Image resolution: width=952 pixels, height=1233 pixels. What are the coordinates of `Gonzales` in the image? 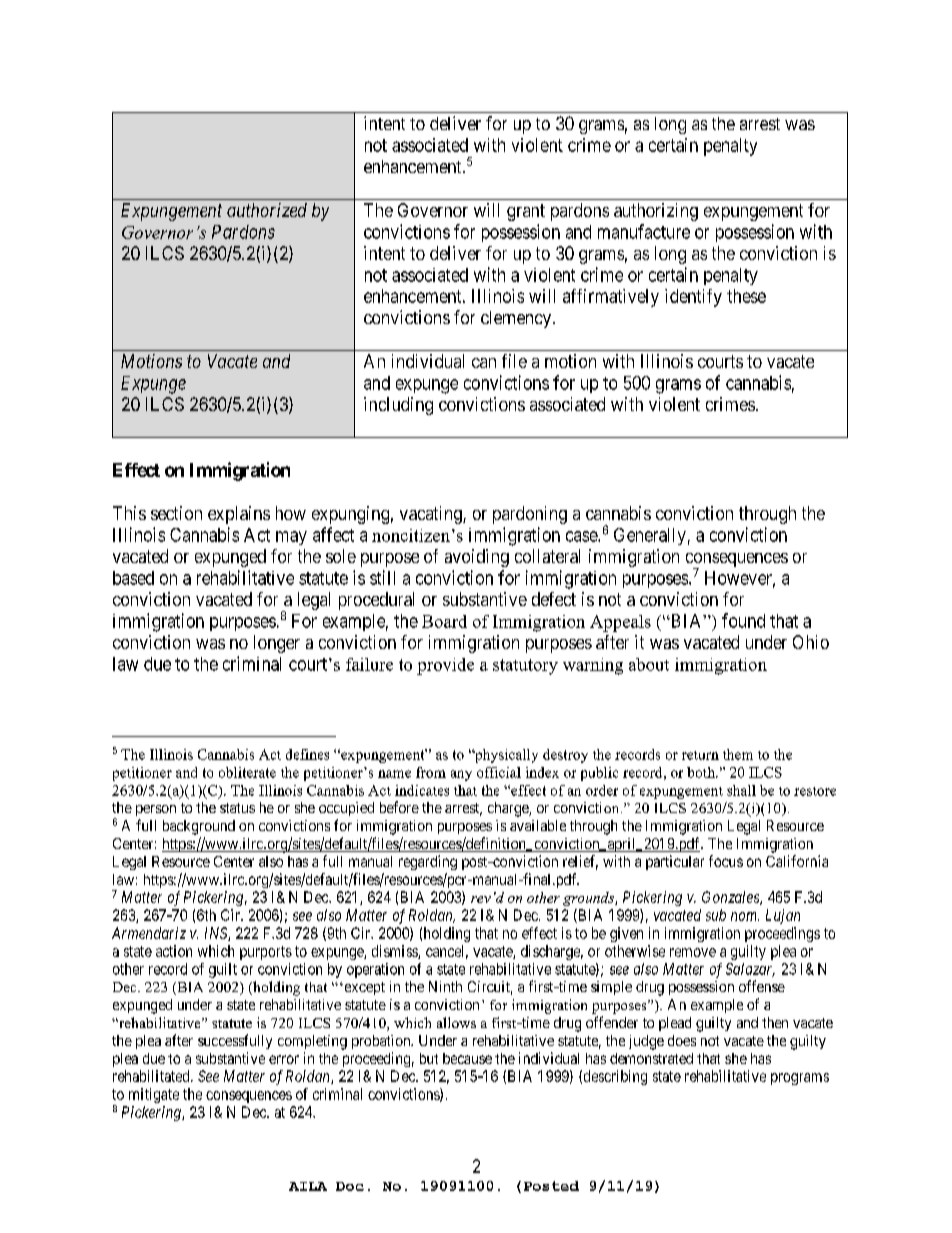 It's located at (731, 898).
